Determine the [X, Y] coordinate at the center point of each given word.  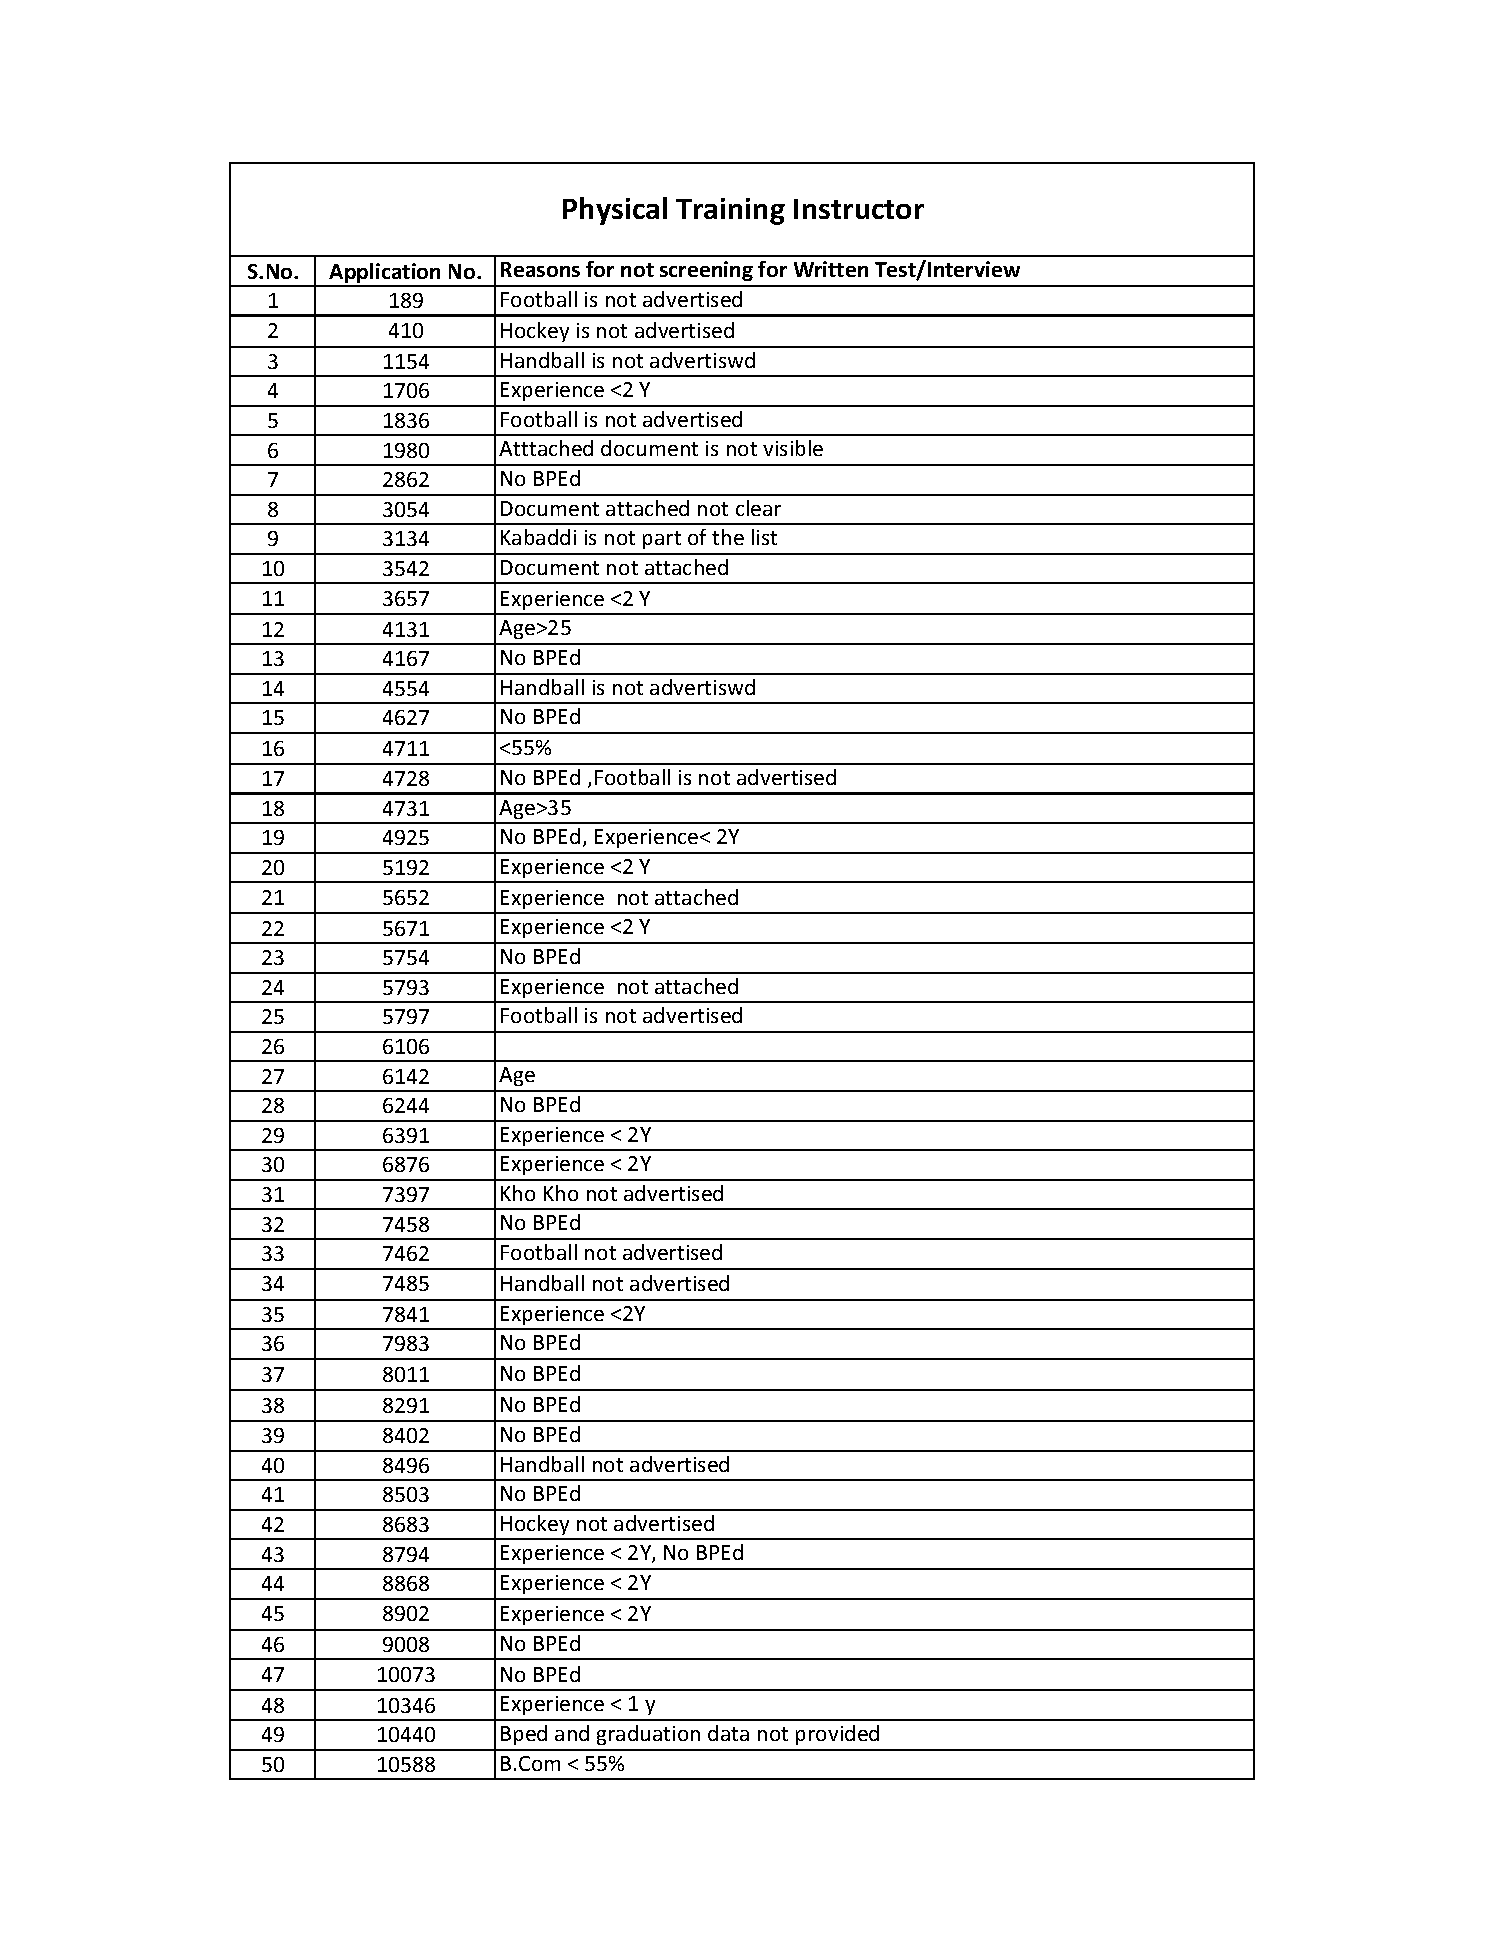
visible [793, 448]
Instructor [859, 209]
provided [837, 1735]
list [764, 537]
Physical [615, 211]
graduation [648, 1735]
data [728, 1733]
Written [831, 269]
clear [758, 508]
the [728, 537]
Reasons [540, 269]
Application [386, 274]
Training [730, 211]
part [662, 540]
